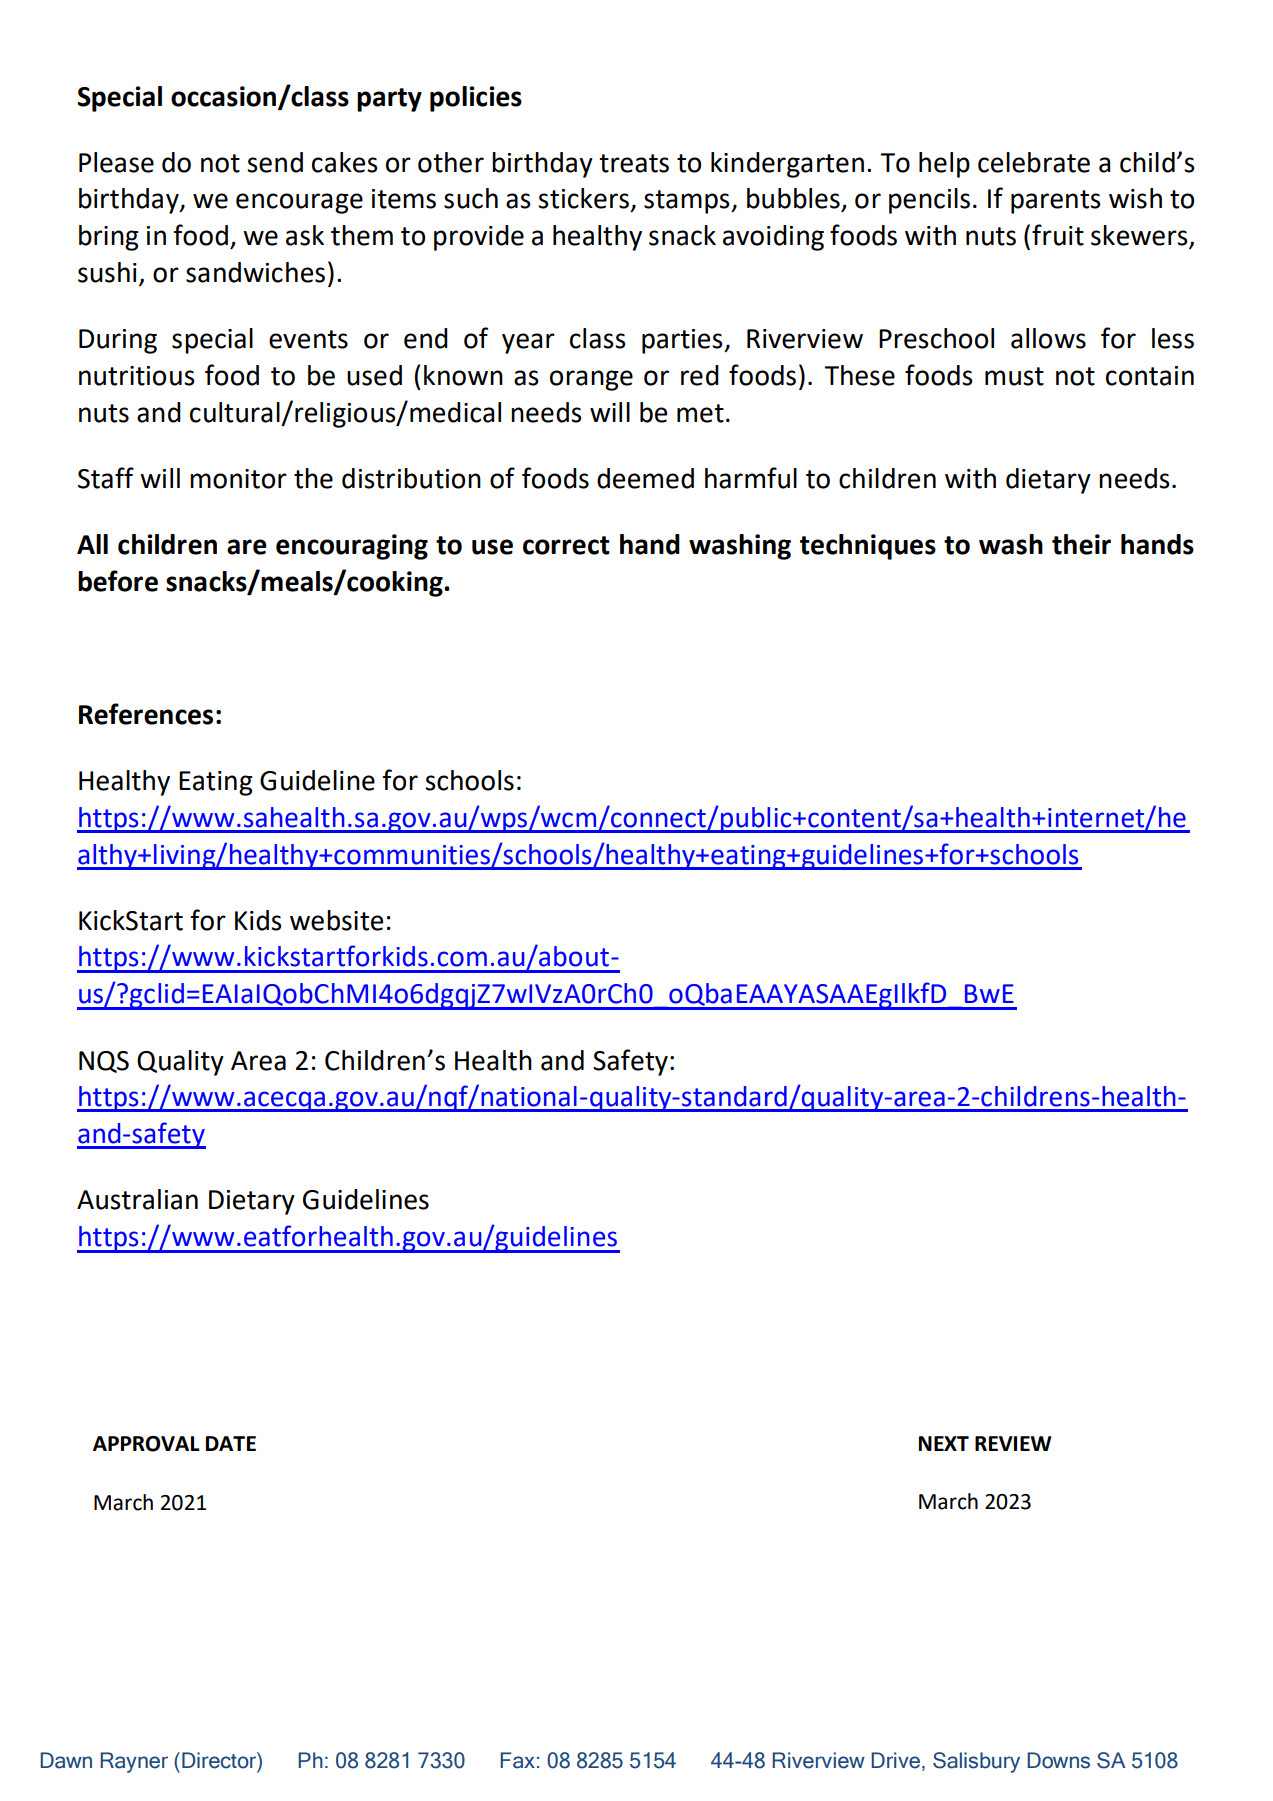 The width and height of the screenshot is (1273, 1801). What do you see at coordinates (146, 714) in the screenshot?
I see `References` at bounding box center [146, 714].
